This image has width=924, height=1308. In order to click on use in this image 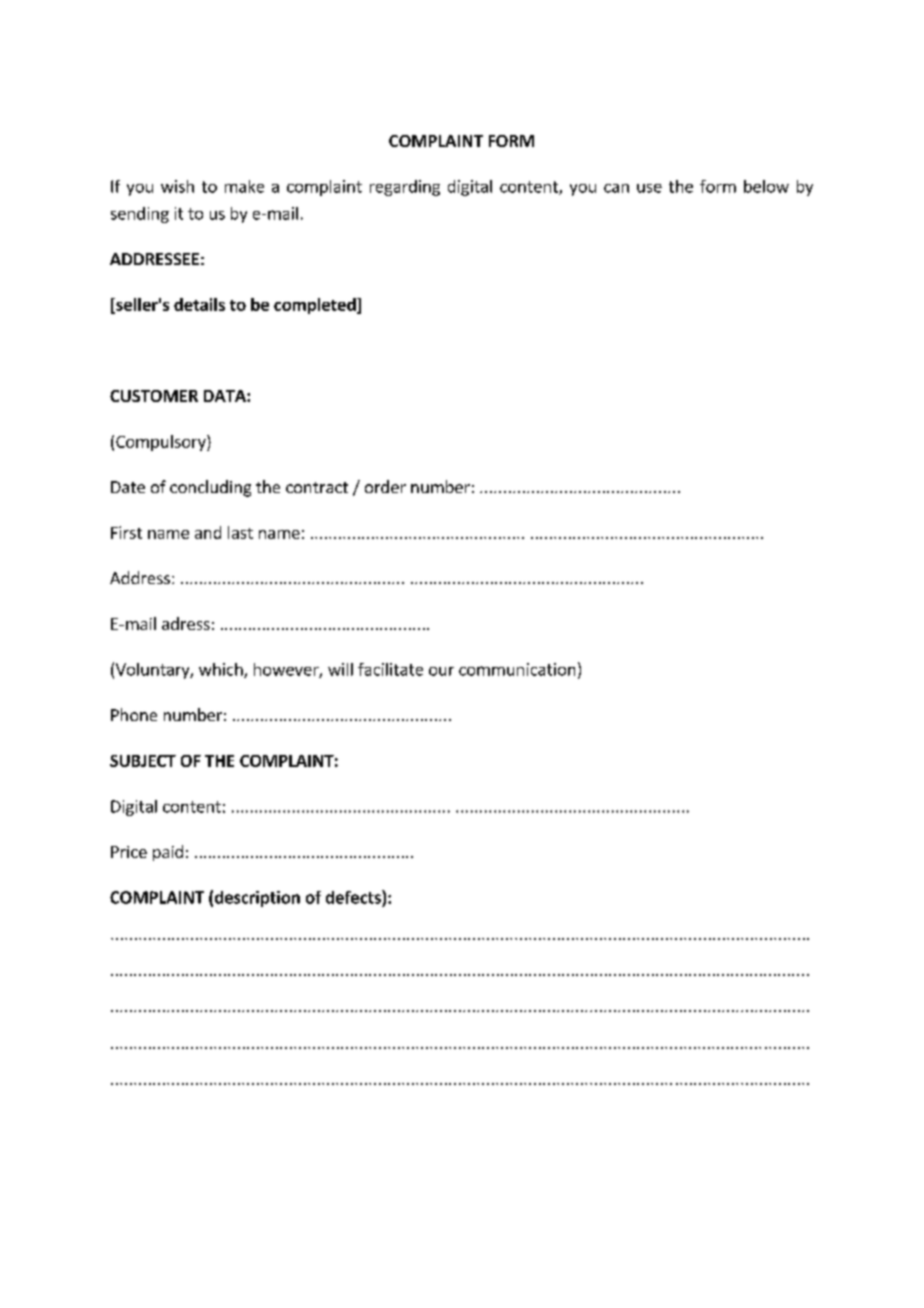, I will do `click(649, 188)`.
